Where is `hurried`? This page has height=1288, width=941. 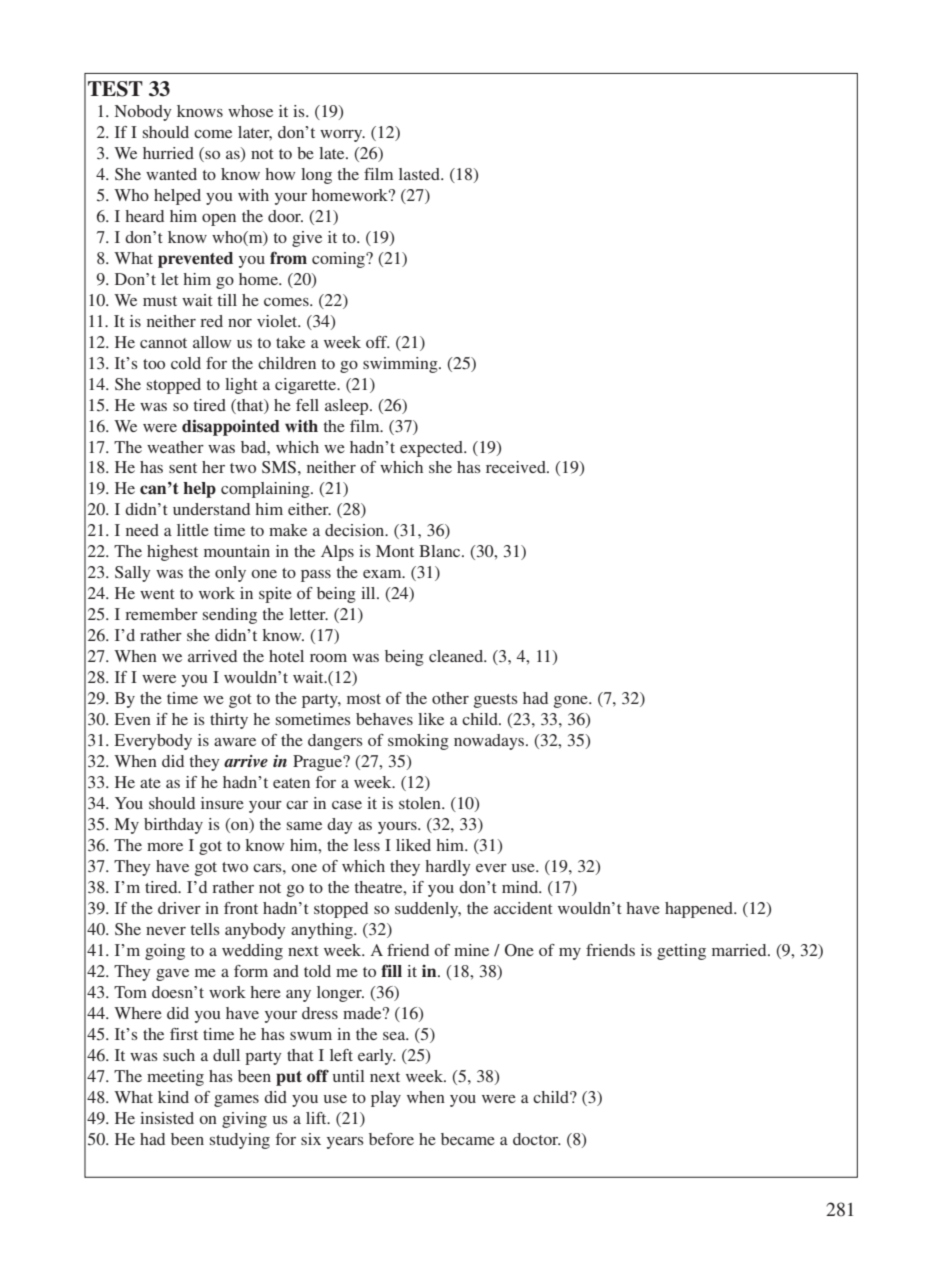
hurried is located at coordinates (168, 153).
